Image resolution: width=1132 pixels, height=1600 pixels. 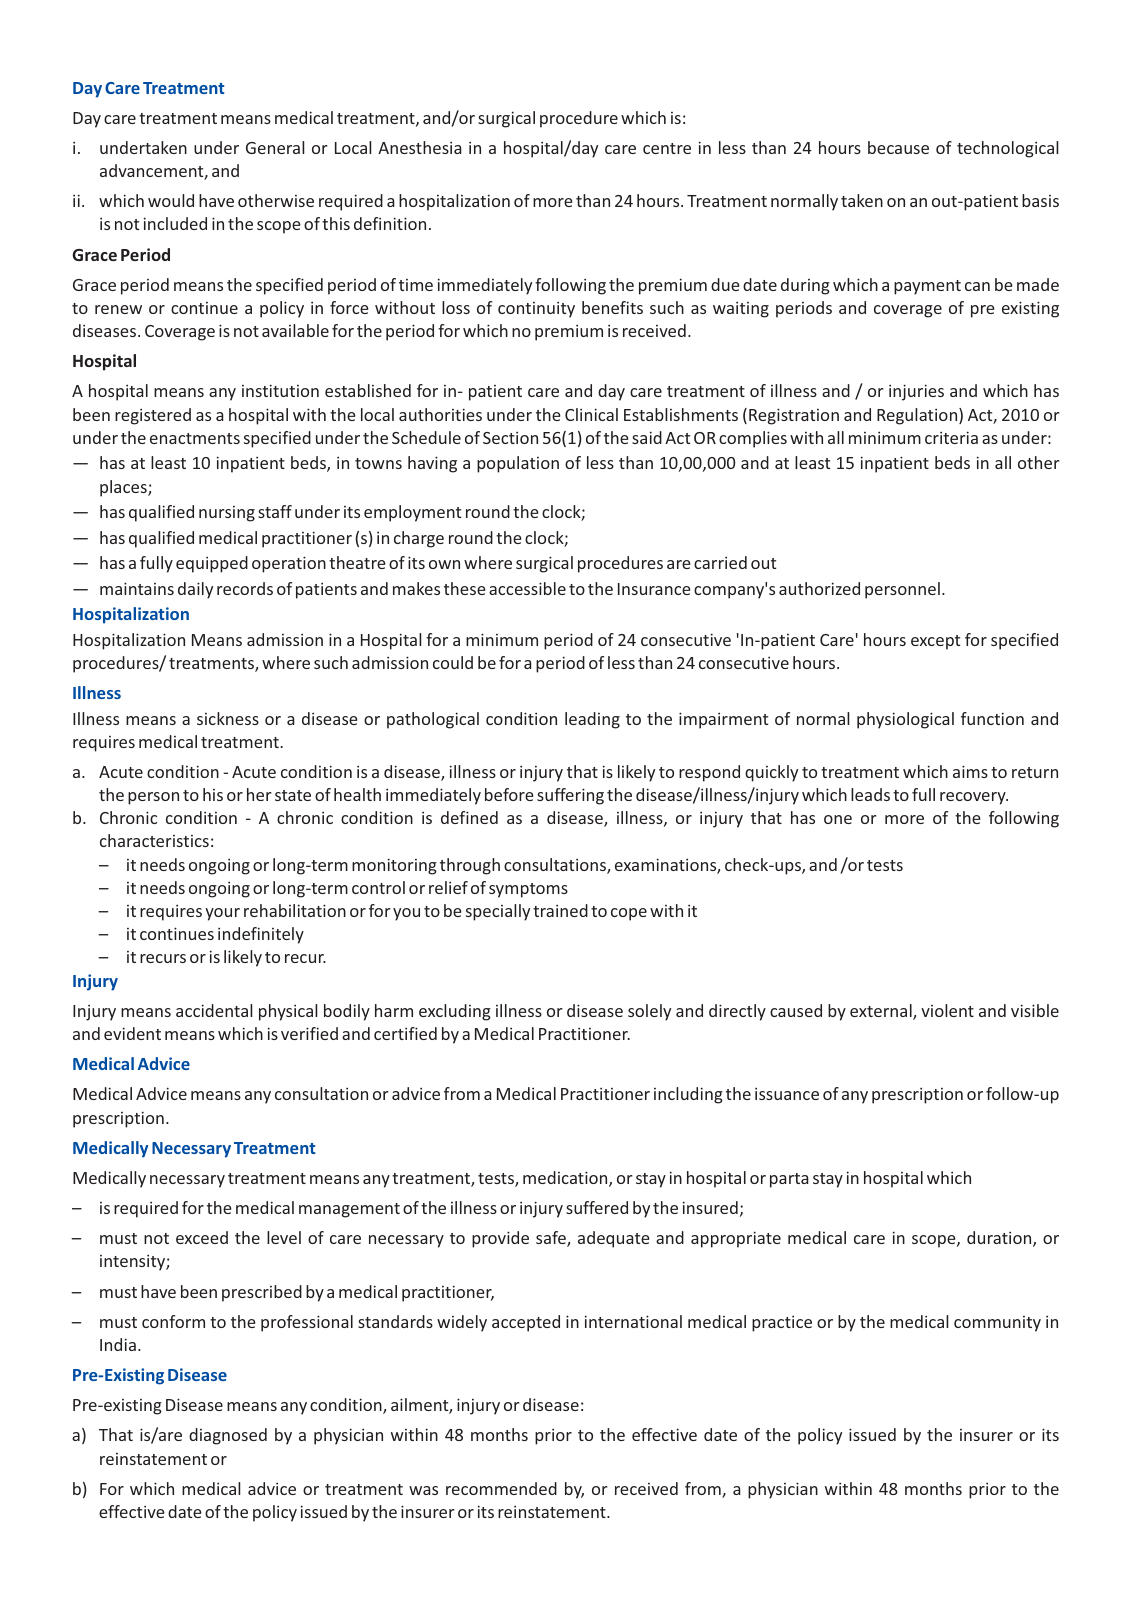 What do you see at coordinates (974, 798) in the screenshot?
I see `recovery` at bounding box center [974, 798].
